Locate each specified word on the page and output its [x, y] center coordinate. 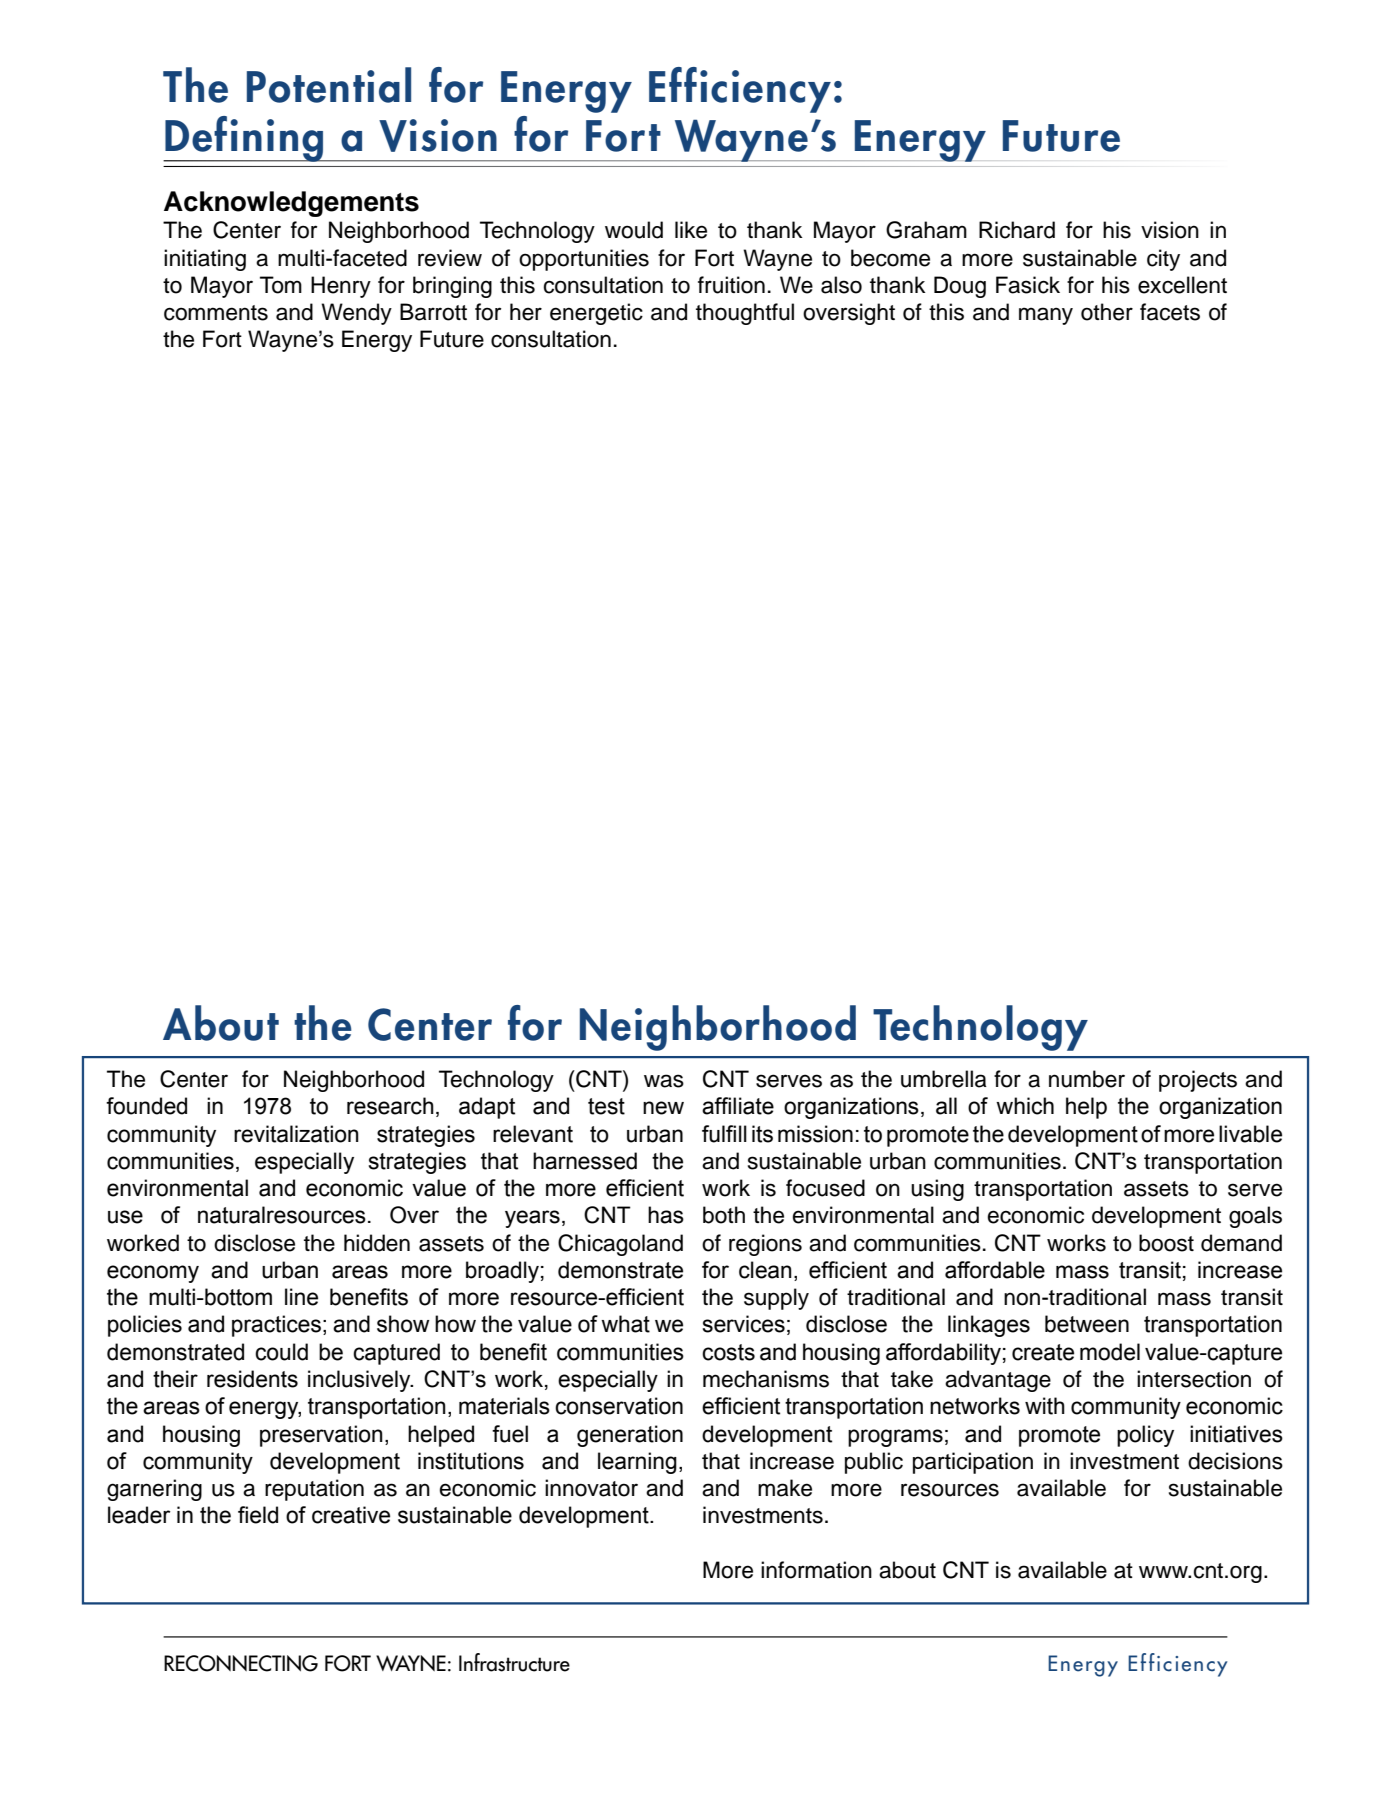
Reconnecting [241, 1663]
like [691, 230]
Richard [1017, 230]
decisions [1235, 1461]
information [816, 1570]
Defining [244, 139]
